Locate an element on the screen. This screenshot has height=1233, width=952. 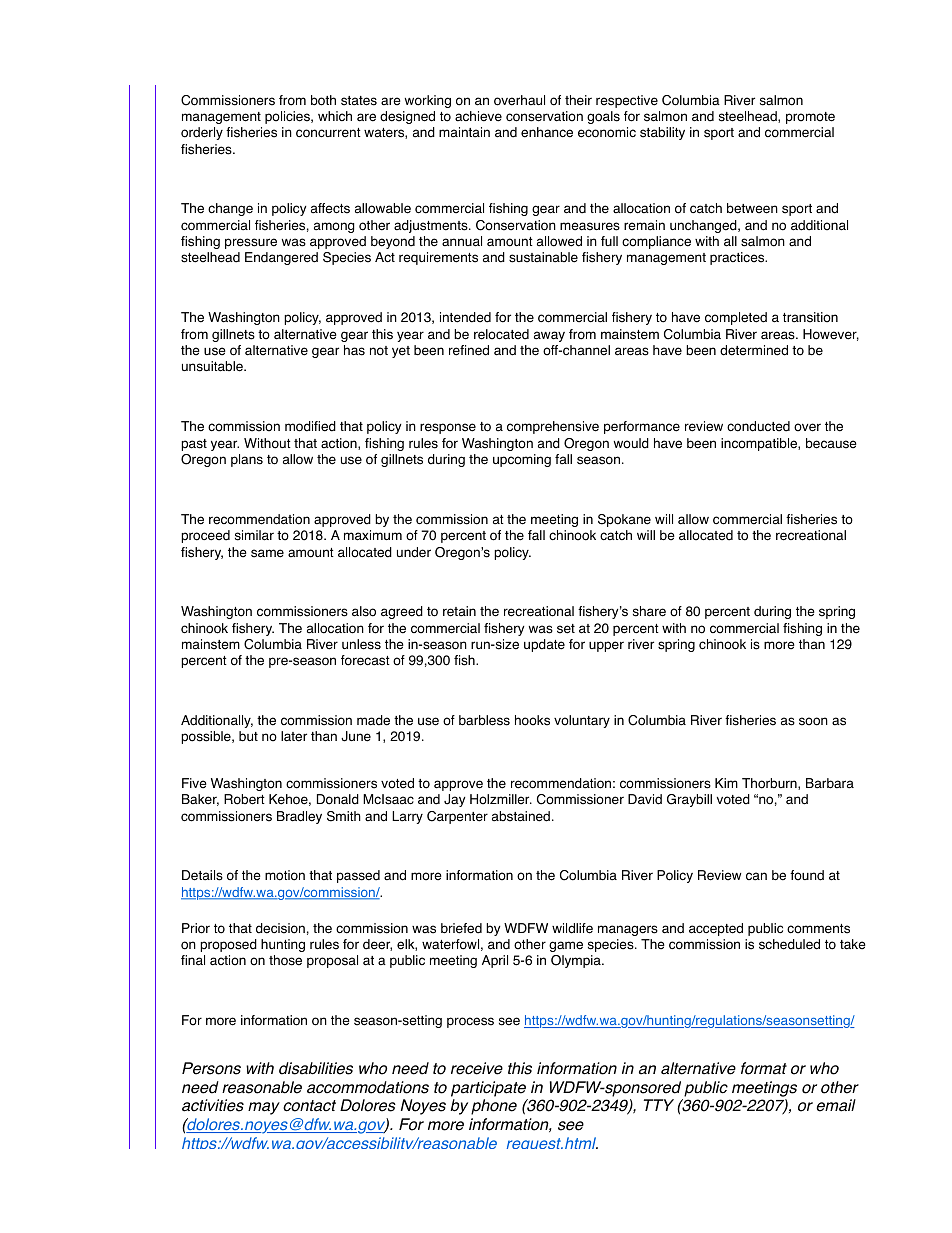
may is located at coordinates (264, 1108).
